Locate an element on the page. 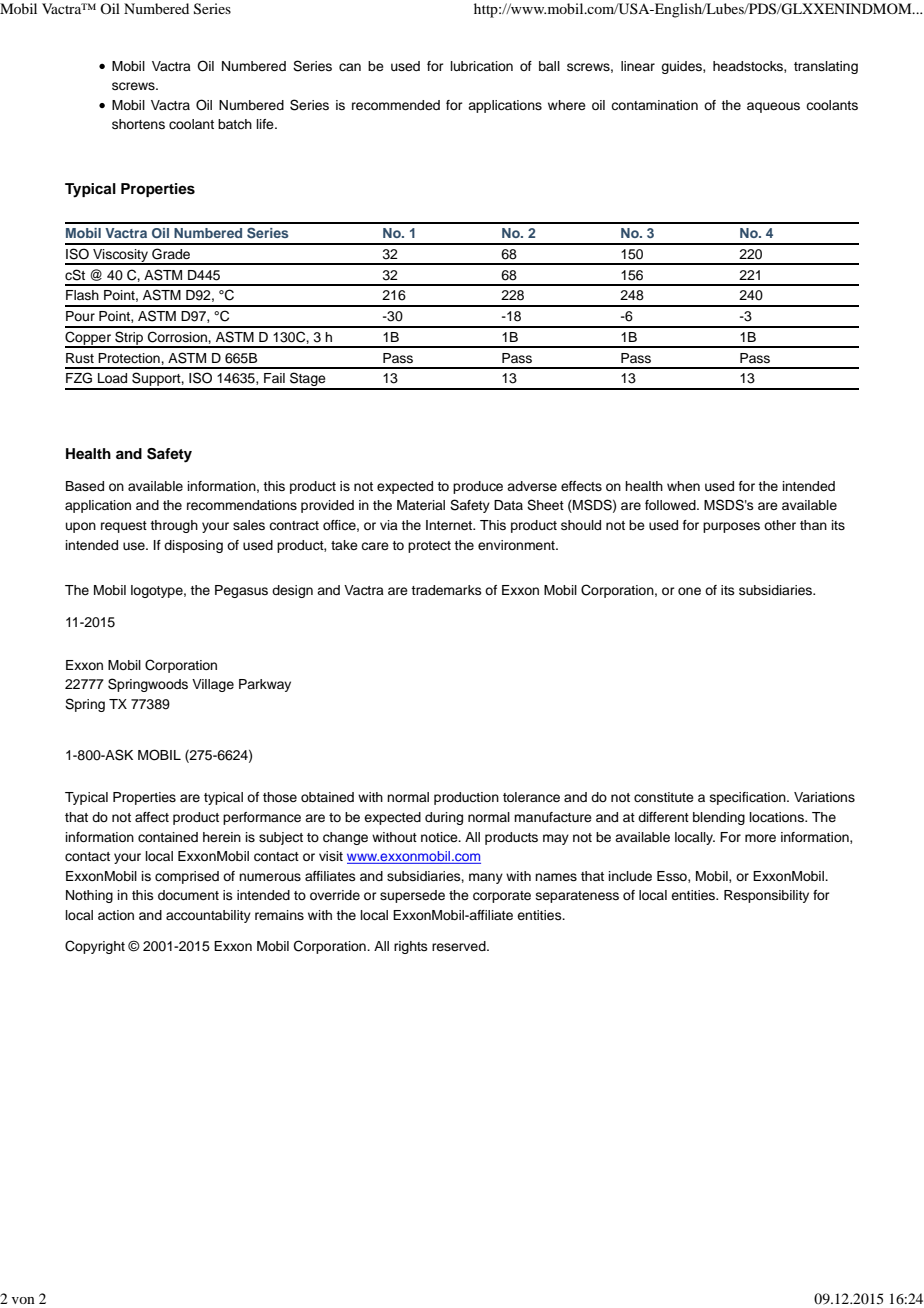 This document has width=924, height=1308. von is located at coordinates (23, 1300).
